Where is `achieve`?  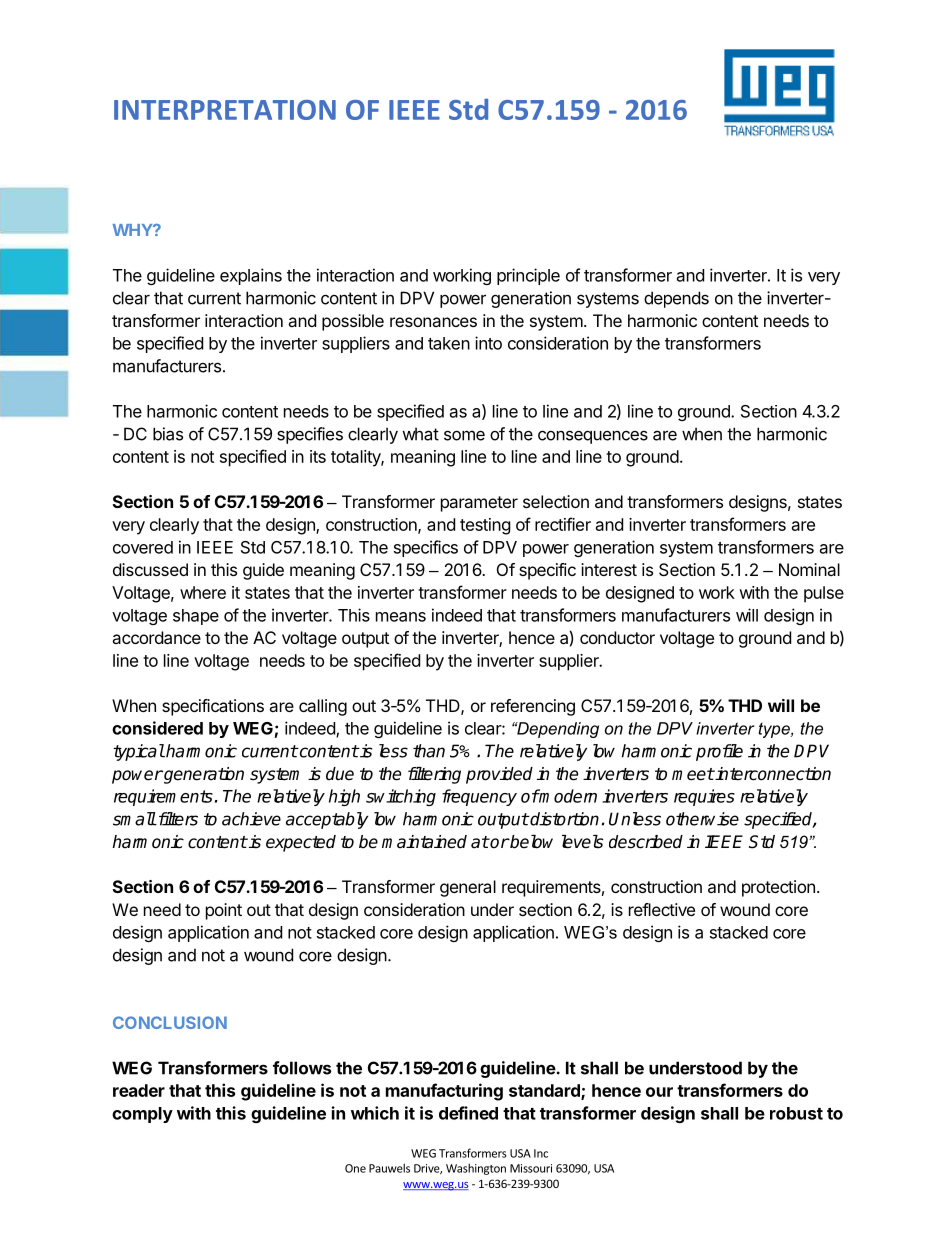
achieve is located at coordinates (251, 819).
